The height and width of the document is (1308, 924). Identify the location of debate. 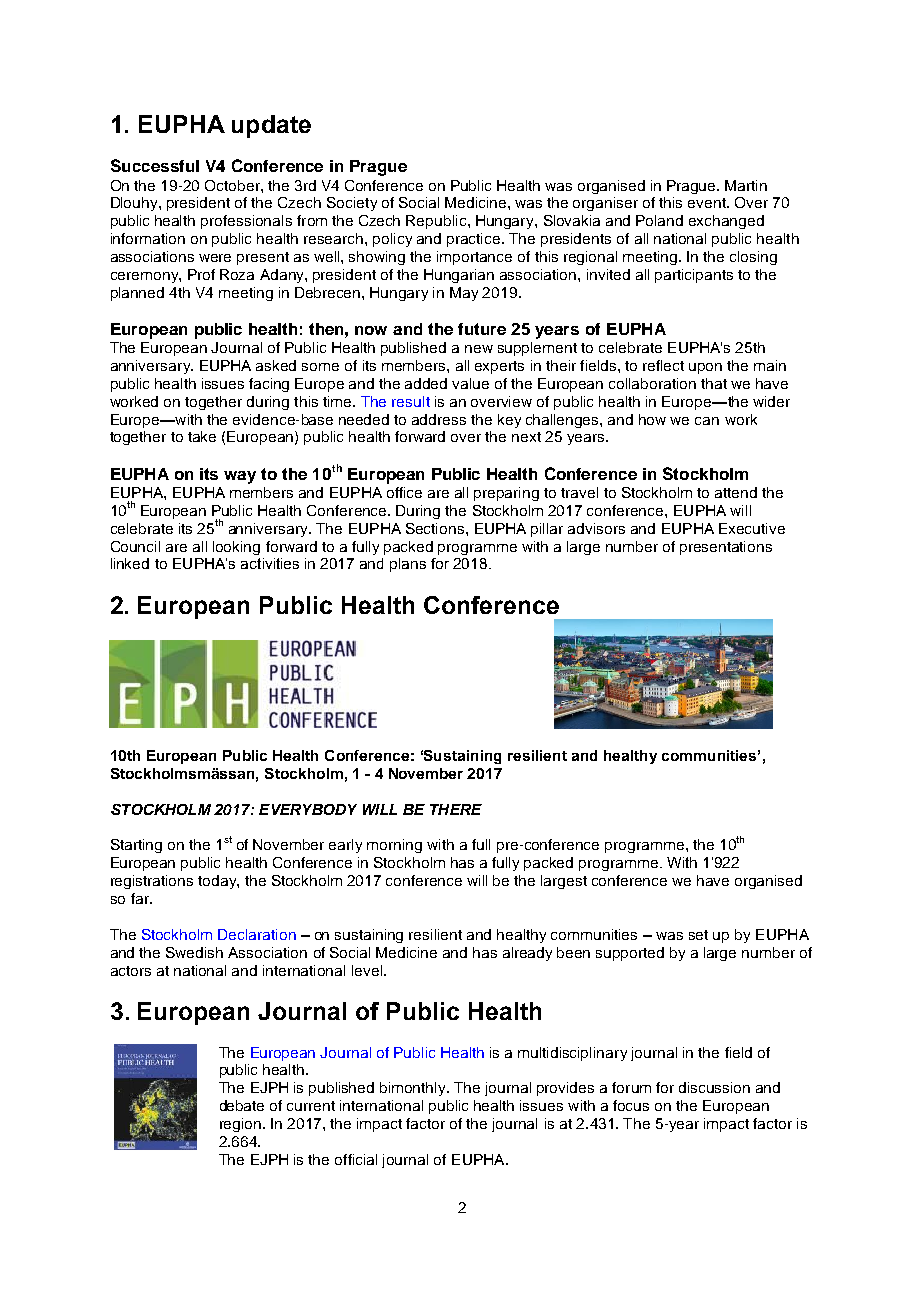
(242, 1105).
